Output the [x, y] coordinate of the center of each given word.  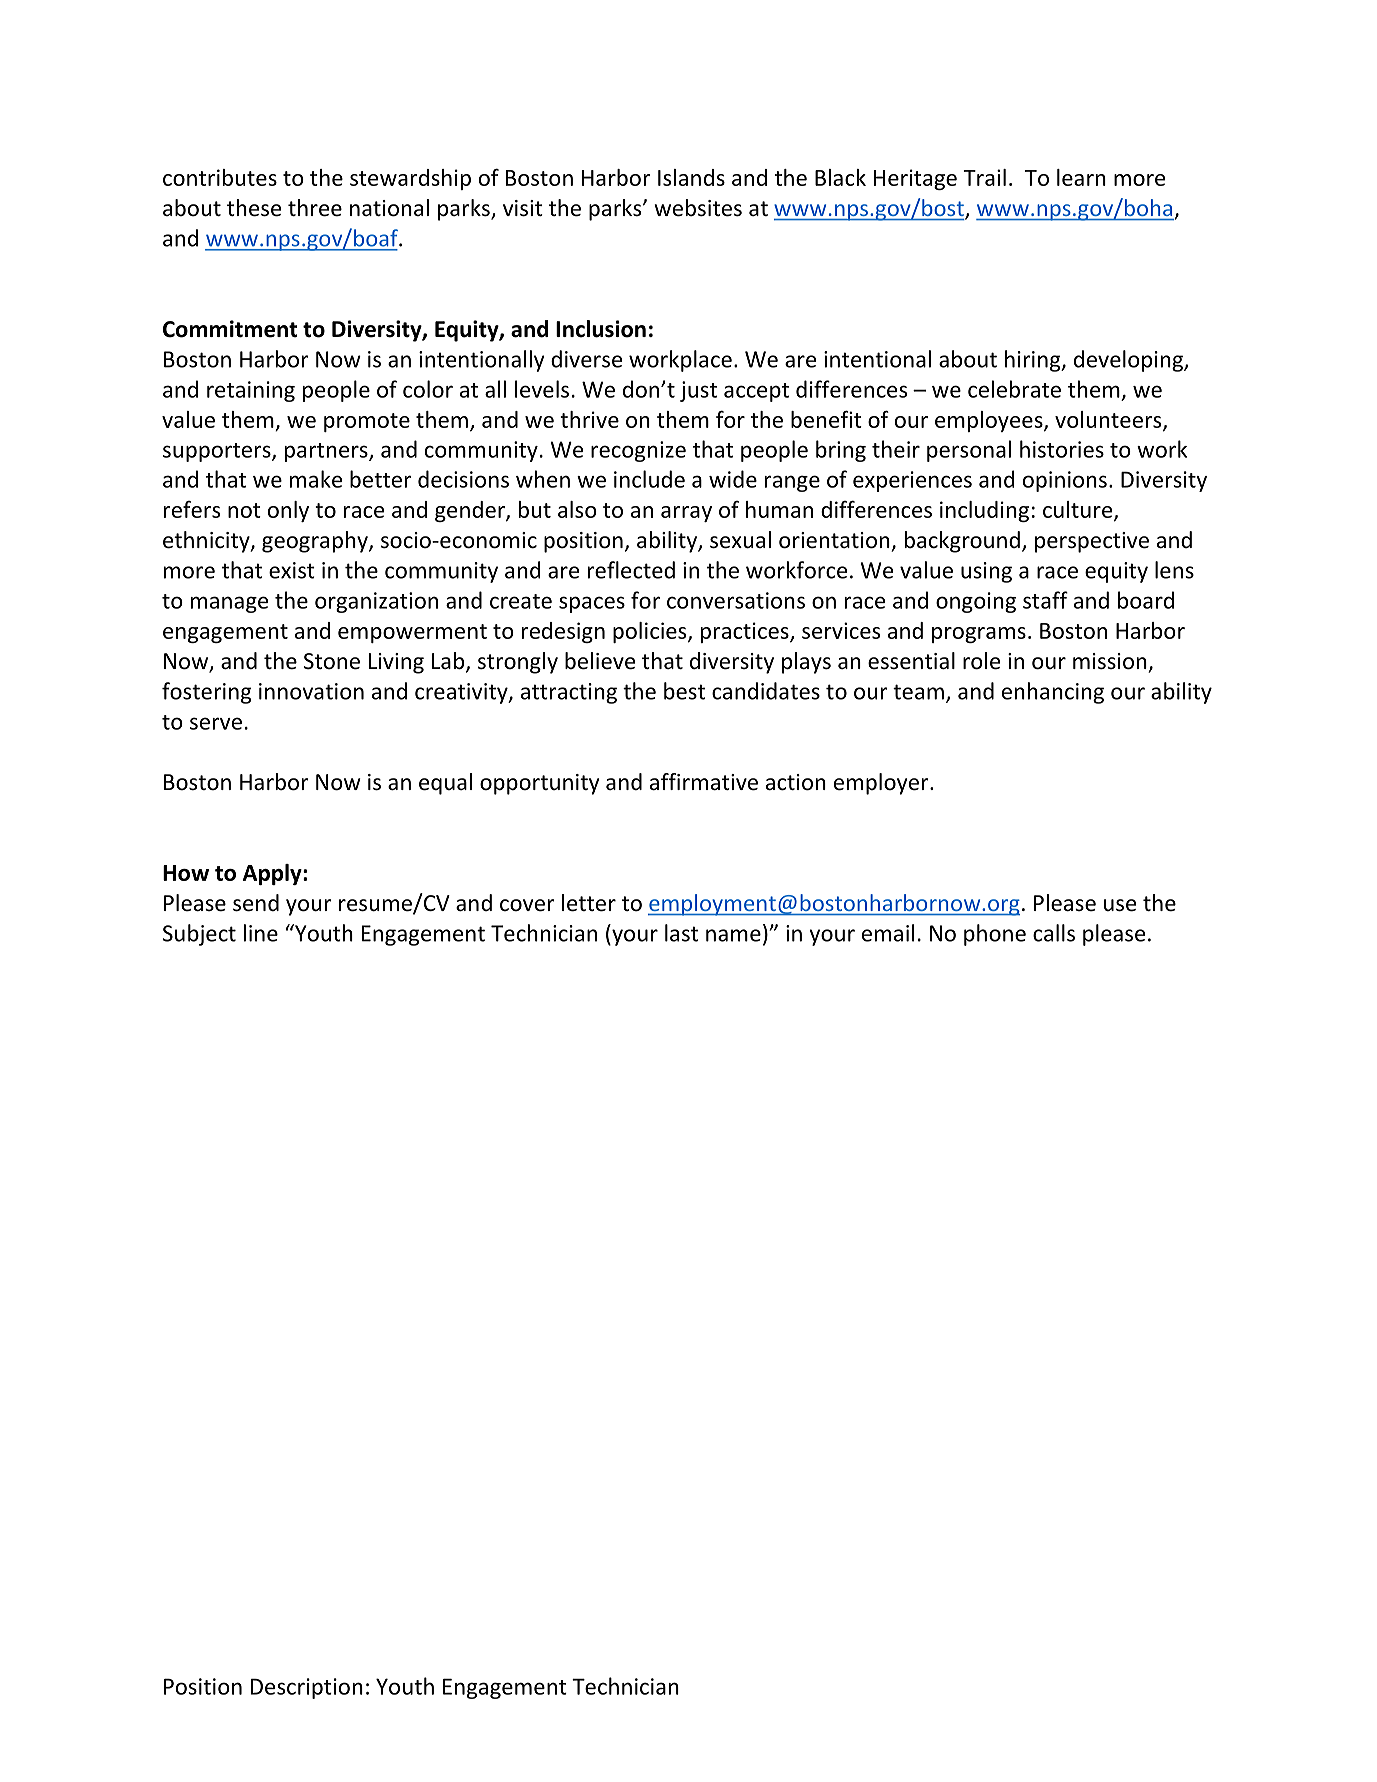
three [315, 208]
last [681, 933]
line [261, 933]
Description [307, 1688]
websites [698, 208]
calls [1054, 933]
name [733, 935]
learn [1081, 177]
